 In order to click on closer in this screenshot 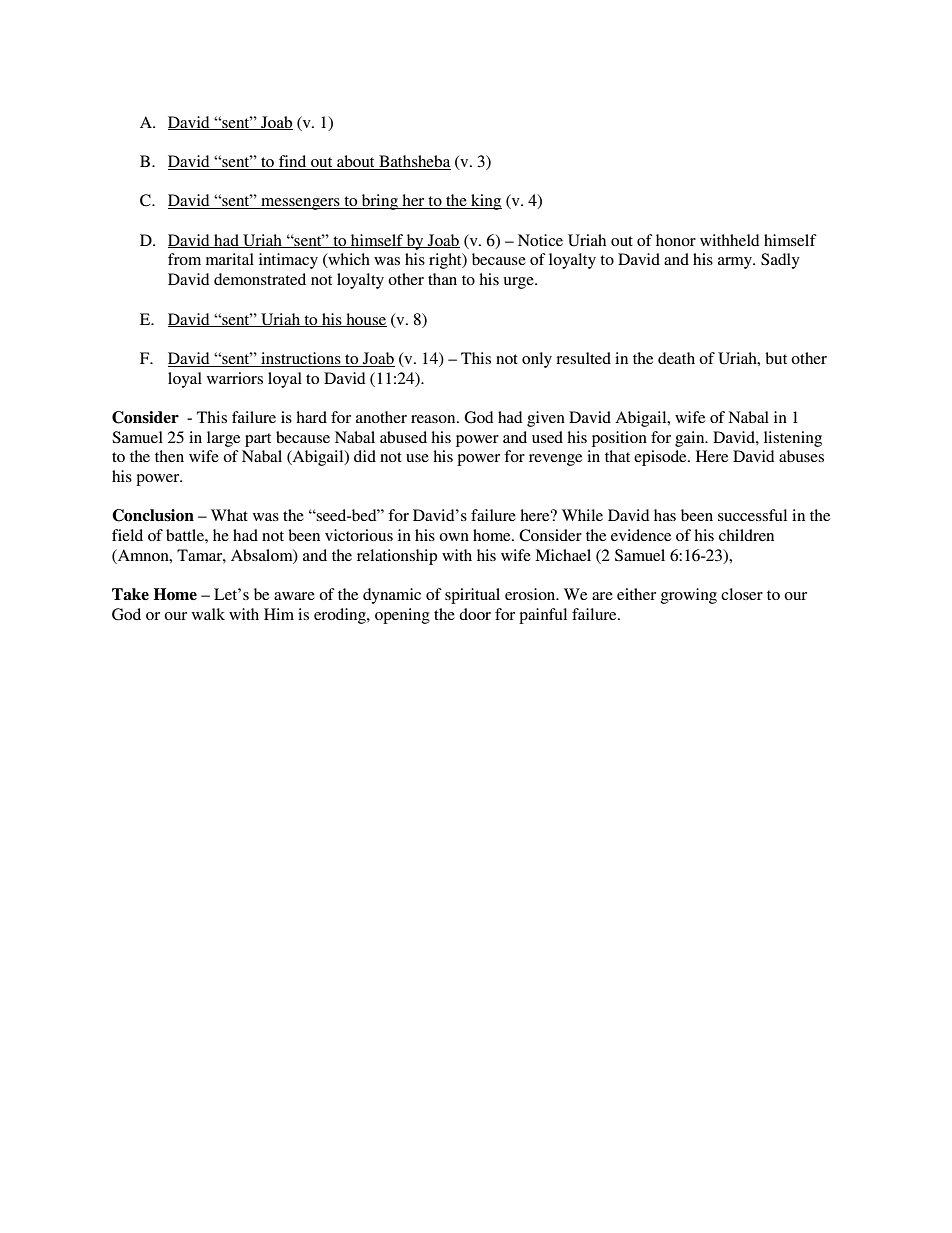, I will do `click(742, 594)`.
